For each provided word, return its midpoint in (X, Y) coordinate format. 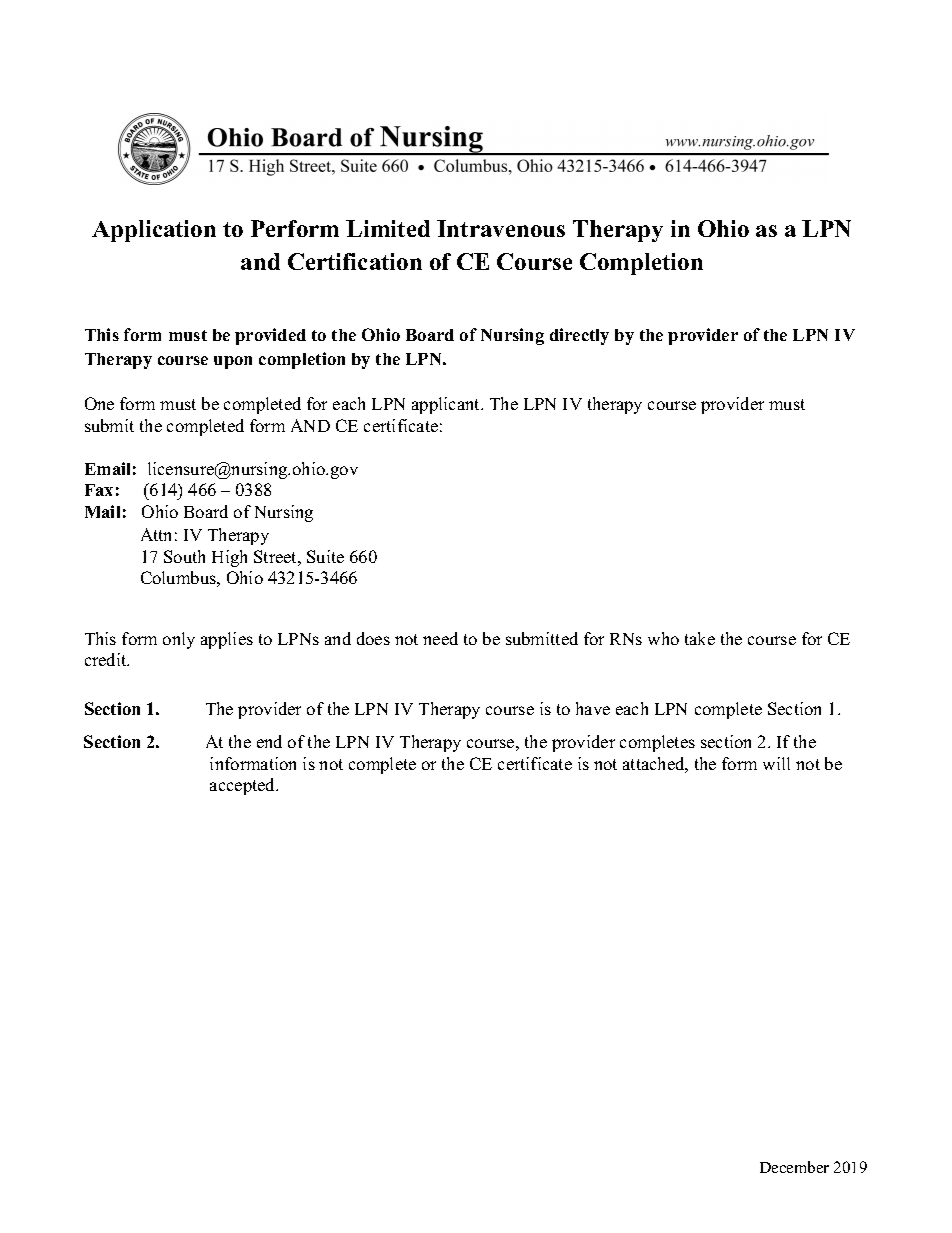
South (184, 556)
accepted (244, 786)
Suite (325, 556)
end (269, 741)
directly (579, 336)
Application (154, 231)
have (593, 708)
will (776, 763)
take (700, 638)
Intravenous (501, 228)
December (794, 1167)
